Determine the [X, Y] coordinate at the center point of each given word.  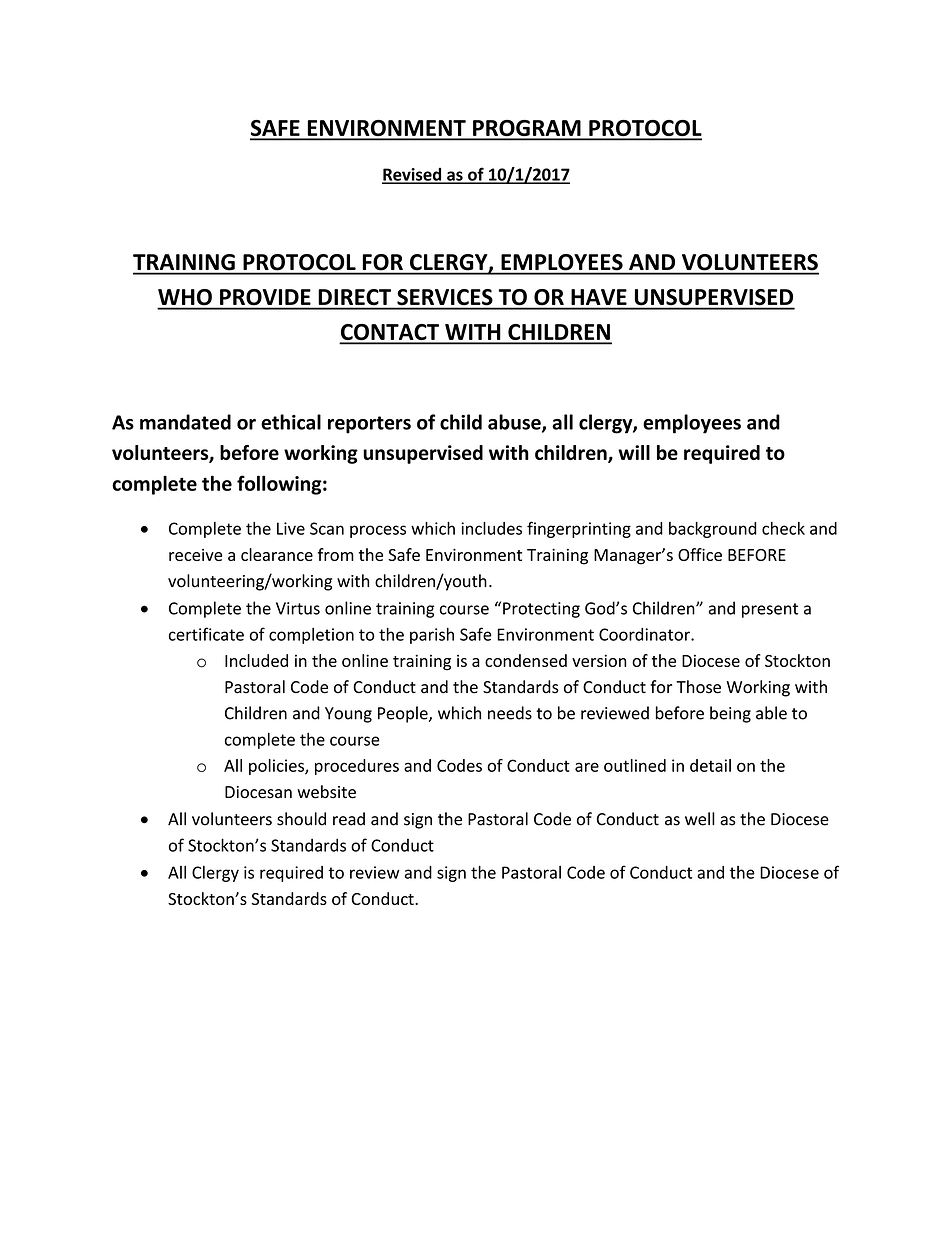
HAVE [599, 297]
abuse [515, 423]
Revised [413, 175]
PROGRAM [527, 129]
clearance [277, 554]
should [301, 819]
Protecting [541, 610]
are [587, 767]
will [634, 452]
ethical [291, 422]
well [700, 819]
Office [700, 554]
